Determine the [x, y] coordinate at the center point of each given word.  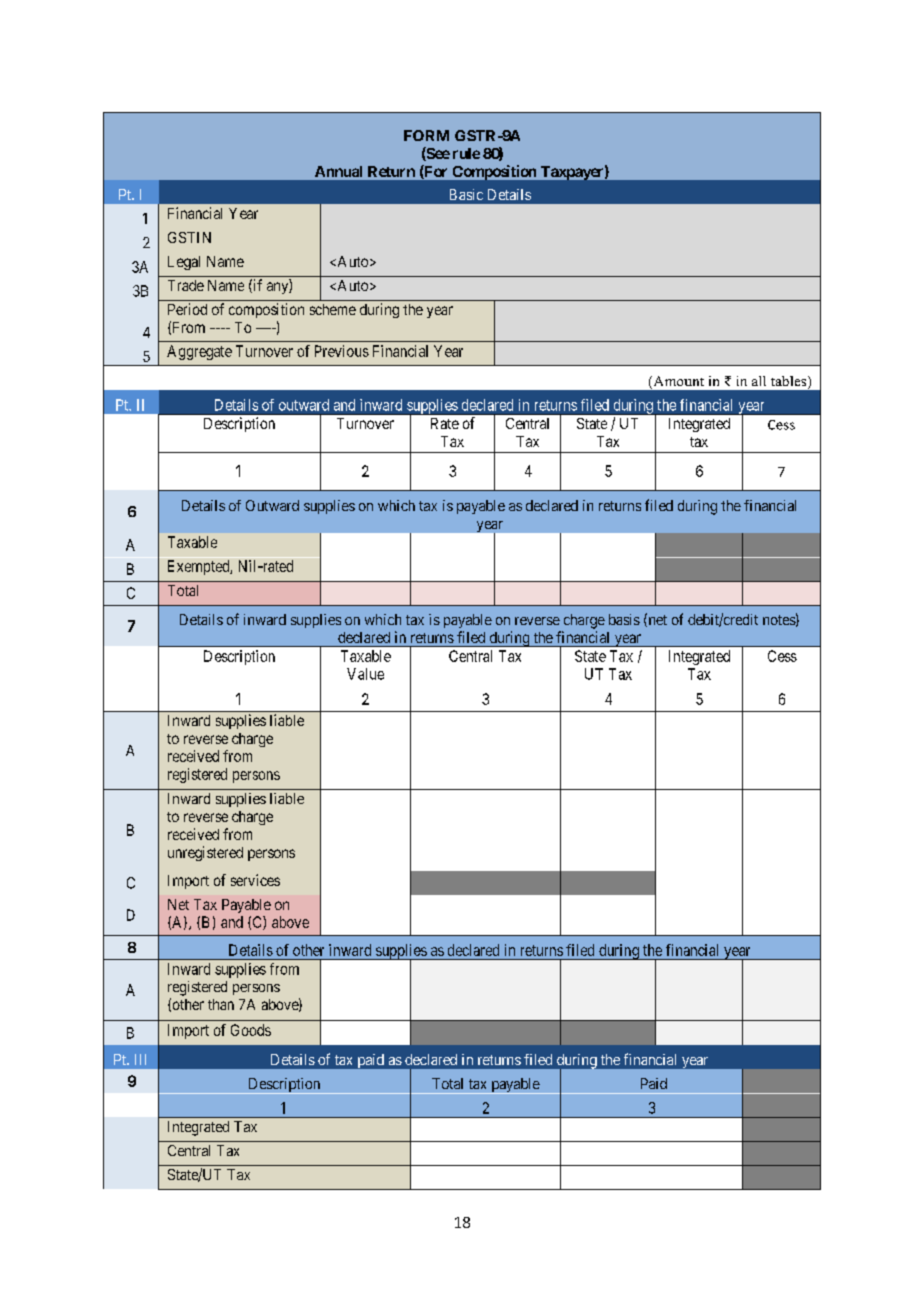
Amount [677, 382]
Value [365, 674]
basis [624, 619]
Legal [184, 263]
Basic [466, 194]
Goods [251, 1030]
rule [466, 153]
